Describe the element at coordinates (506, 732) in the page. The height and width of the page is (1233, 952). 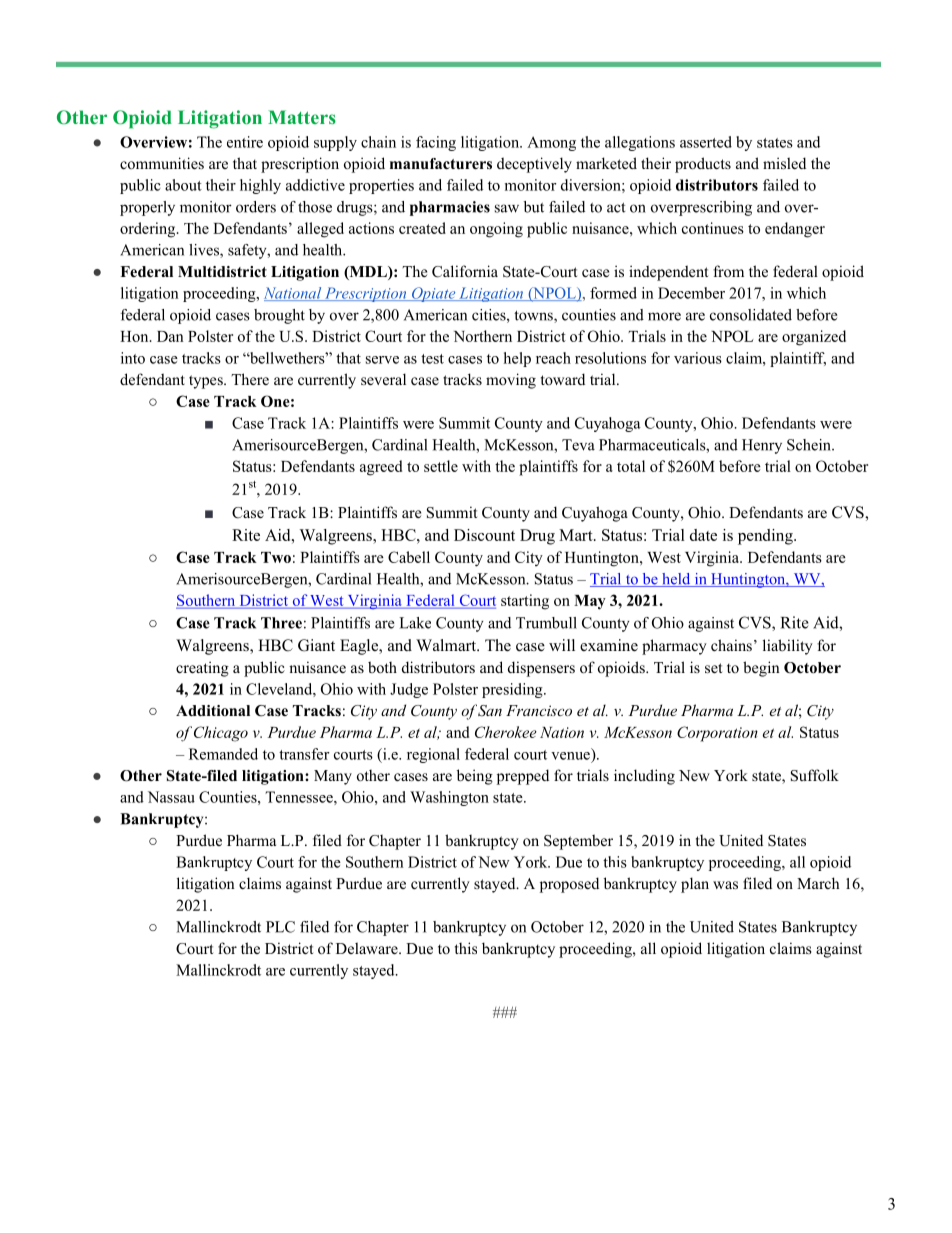
I see `Cherokee` at that location.
